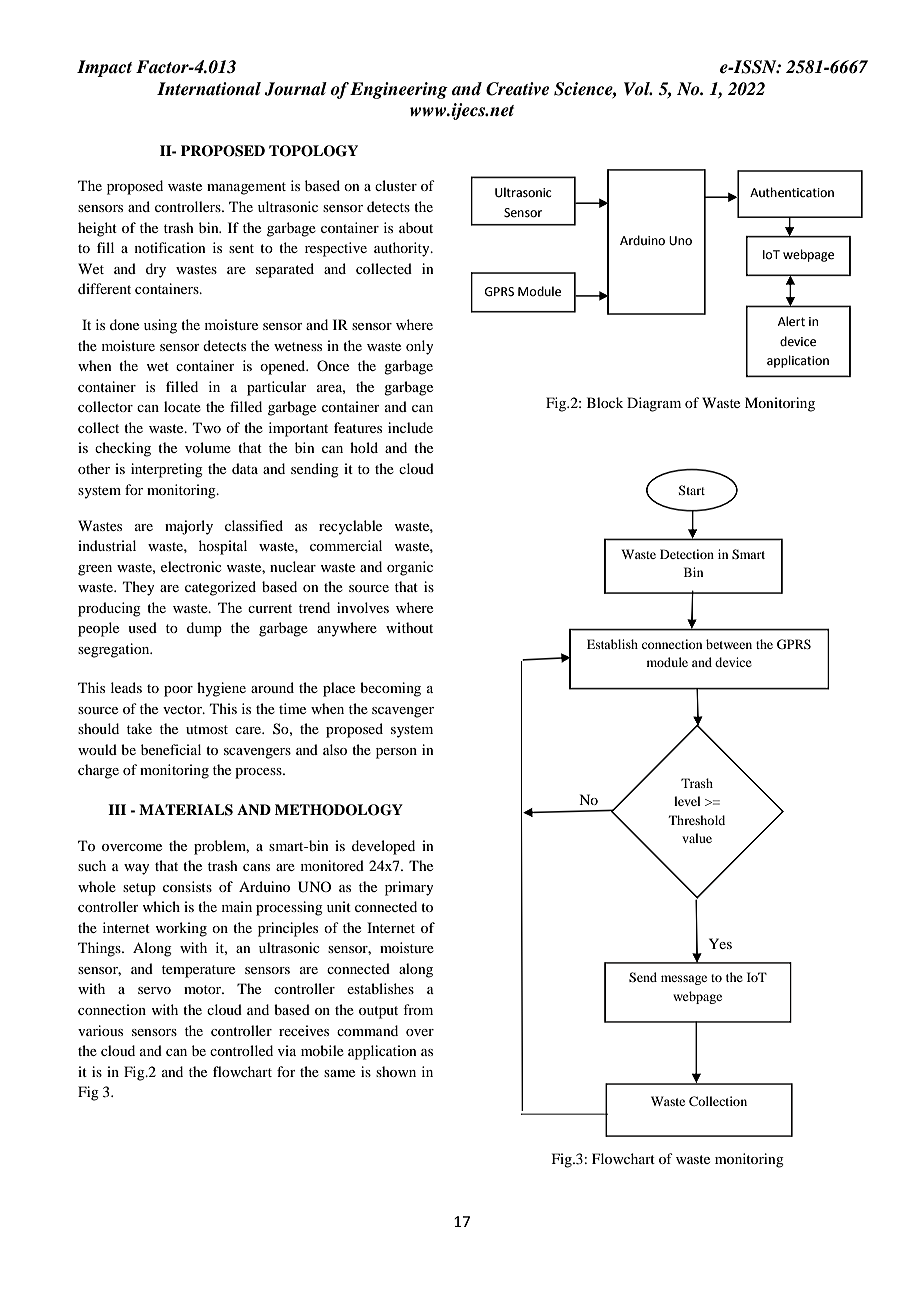 This document has height=1308, width=924. I want to click on controlled, so click(241, 1050).
